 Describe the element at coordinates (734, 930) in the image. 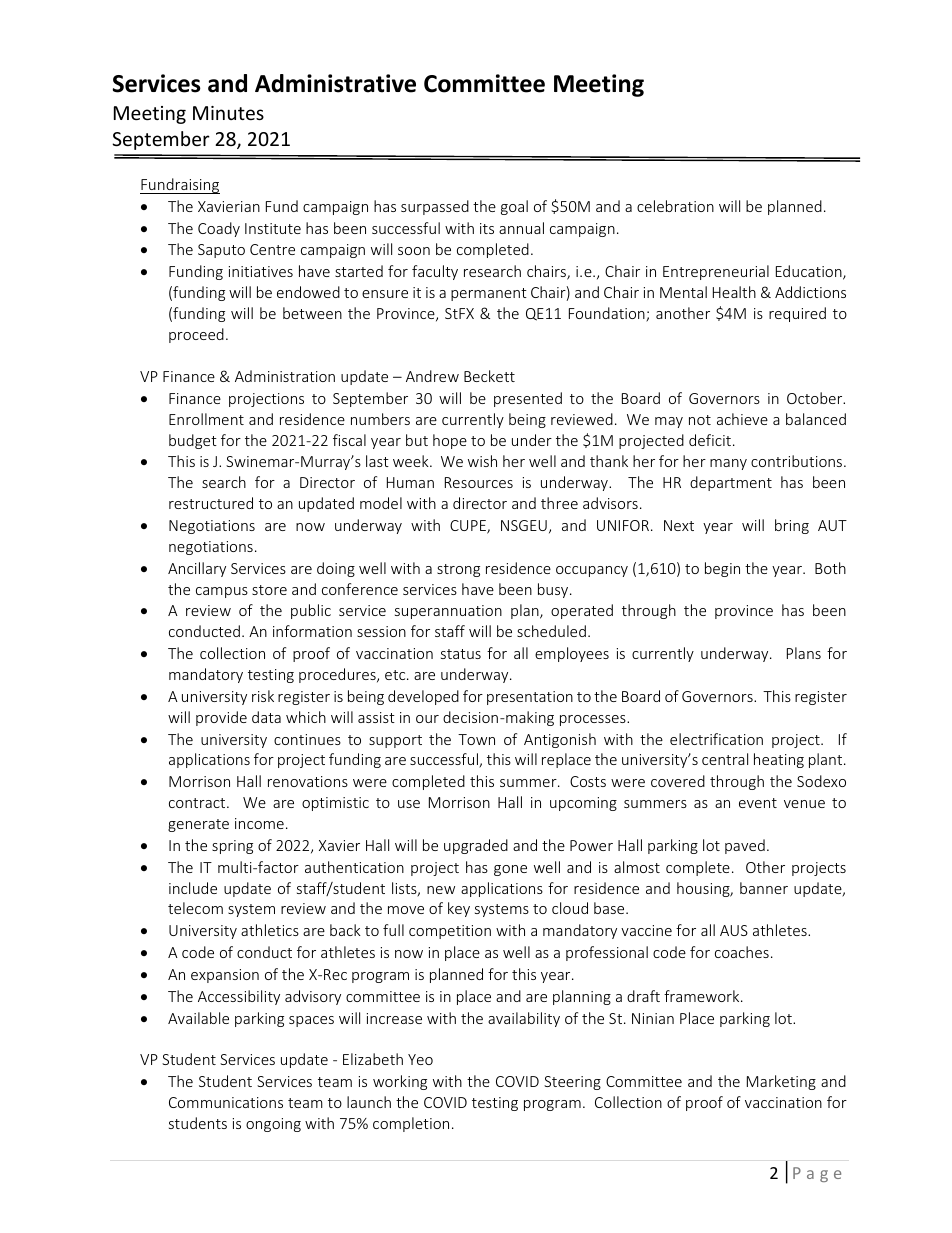

I see `AUS` at that location.
